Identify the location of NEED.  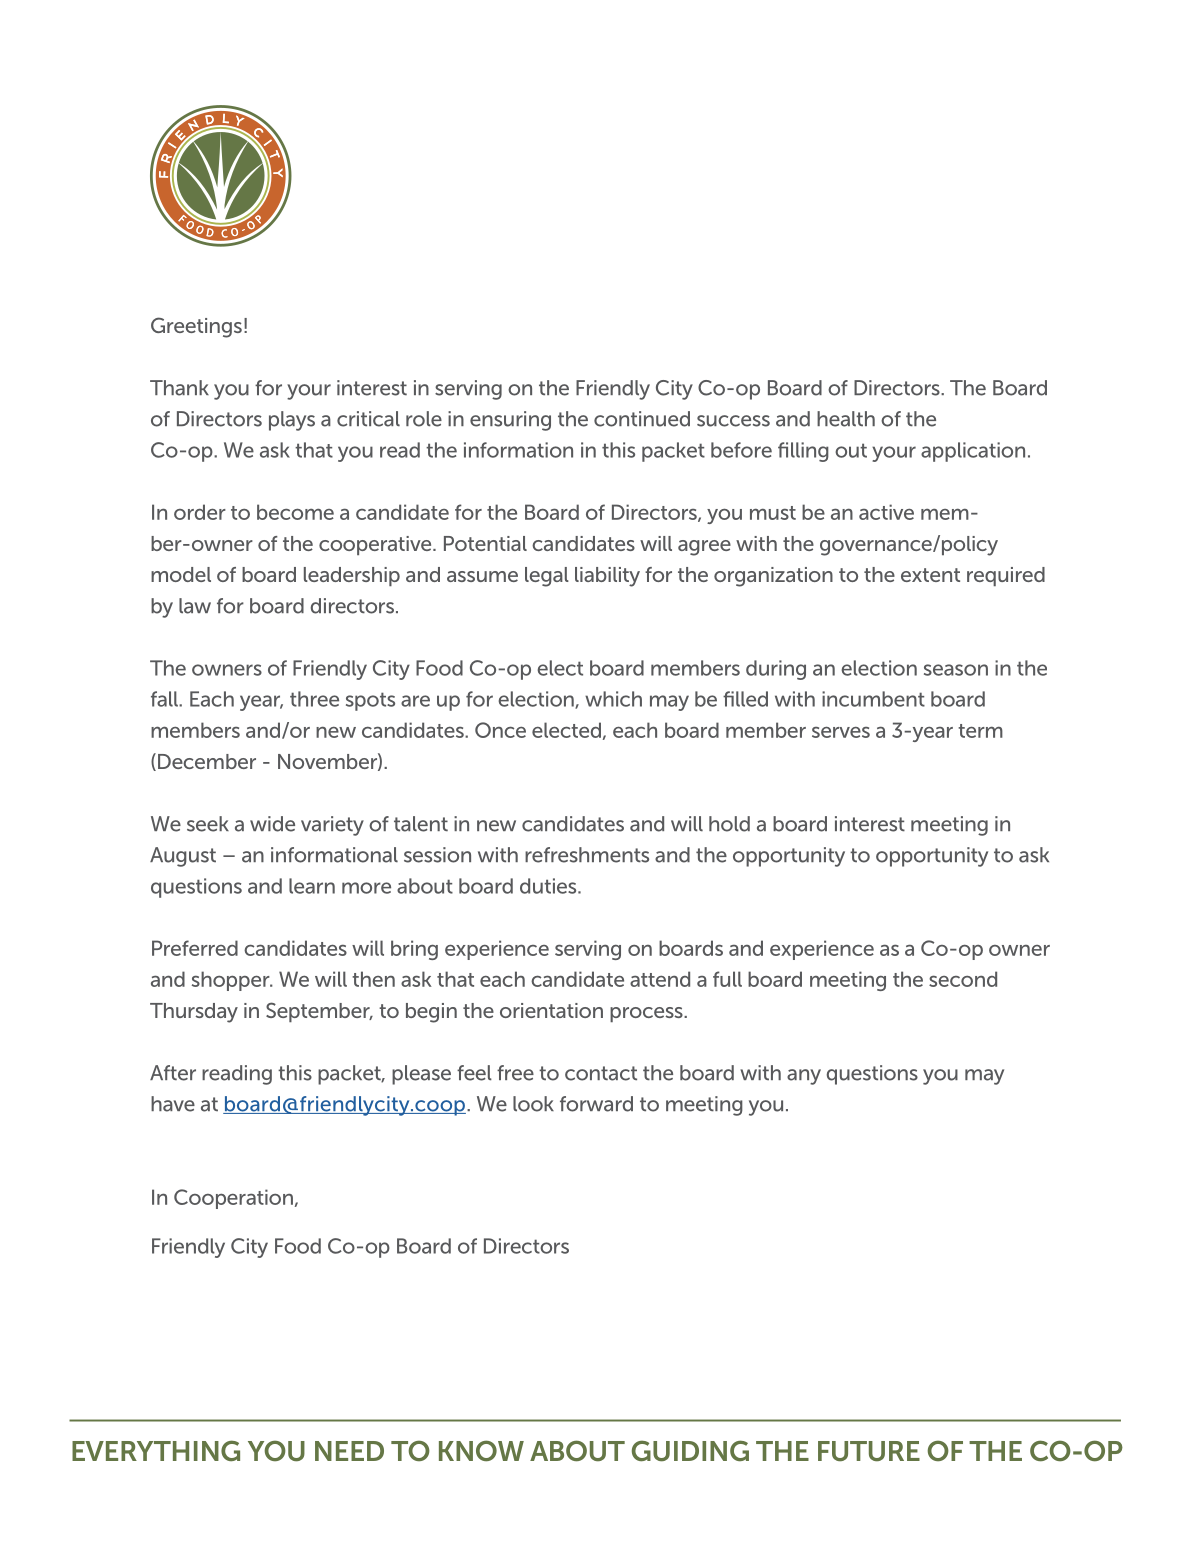
(349, 1451).
